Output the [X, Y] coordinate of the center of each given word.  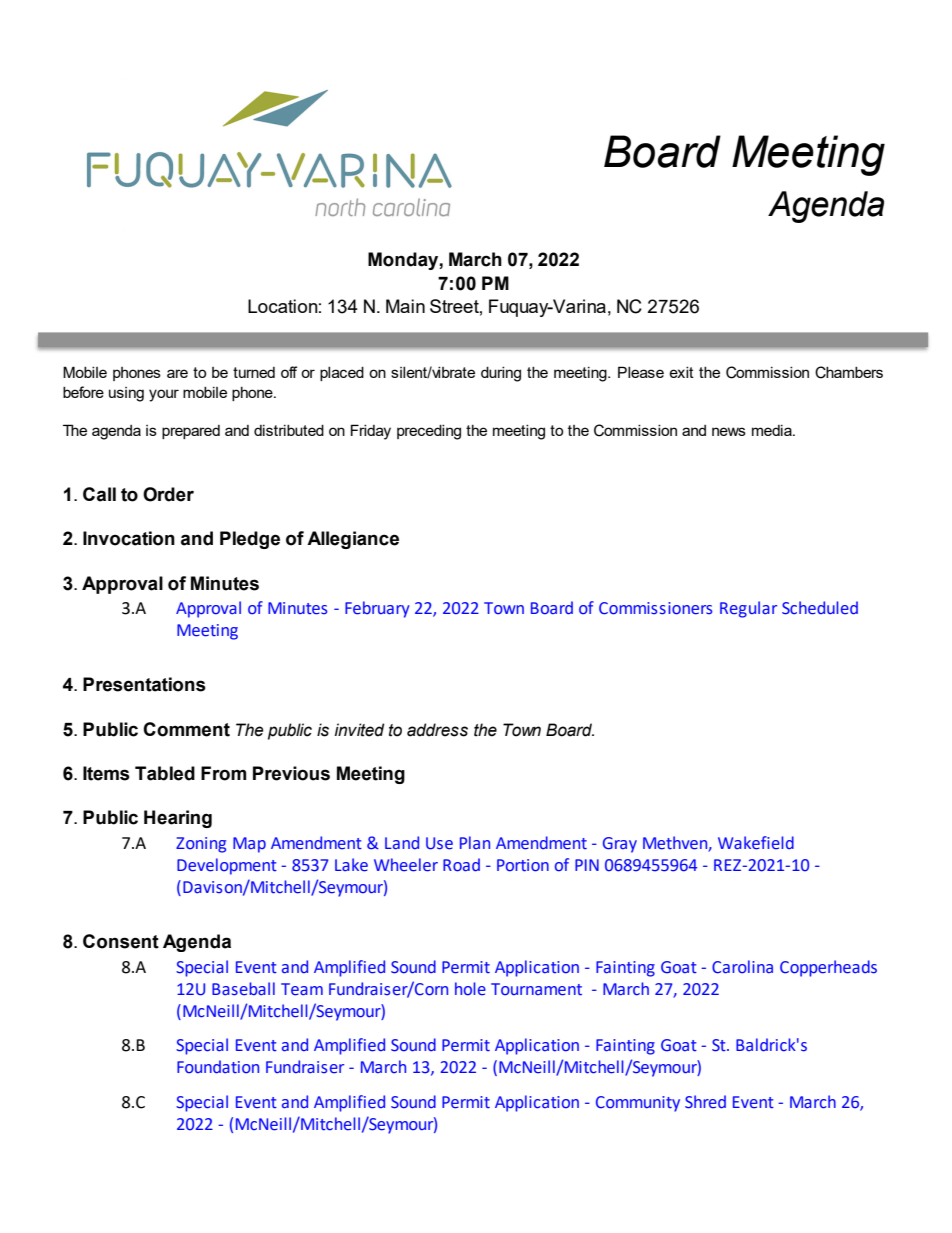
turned [254, 372]
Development [227, 866]
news [729, 431]
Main [405, 306]
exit [681, 372]
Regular [748, 609]
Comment [186, 729]
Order [168, 494]
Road [461, 865]
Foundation [218, 1067]
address [437, 730]
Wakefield [756, 843]
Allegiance [353, 540]
